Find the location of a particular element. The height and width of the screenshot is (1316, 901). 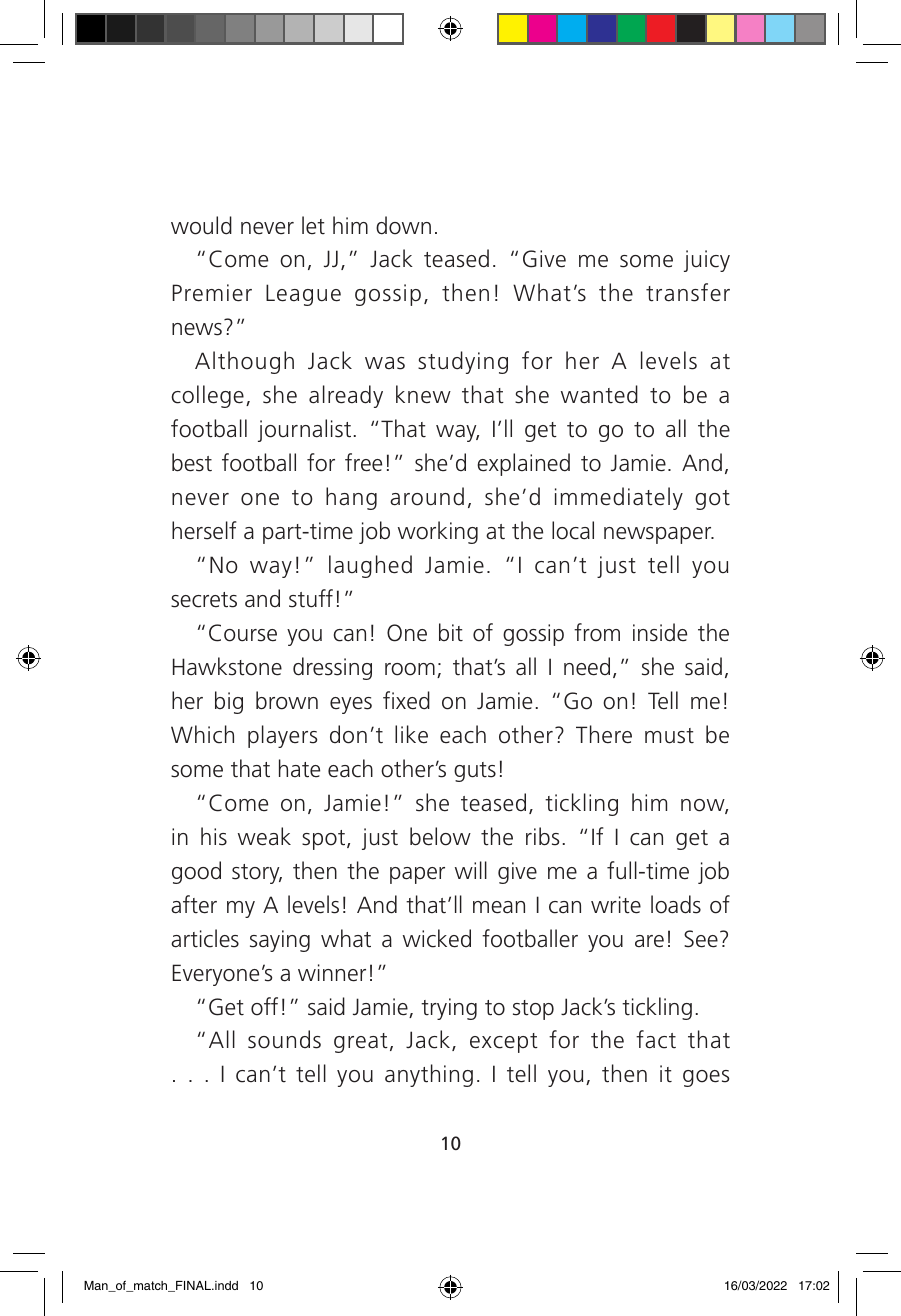

juicy is located at coordinates (707, 261).
